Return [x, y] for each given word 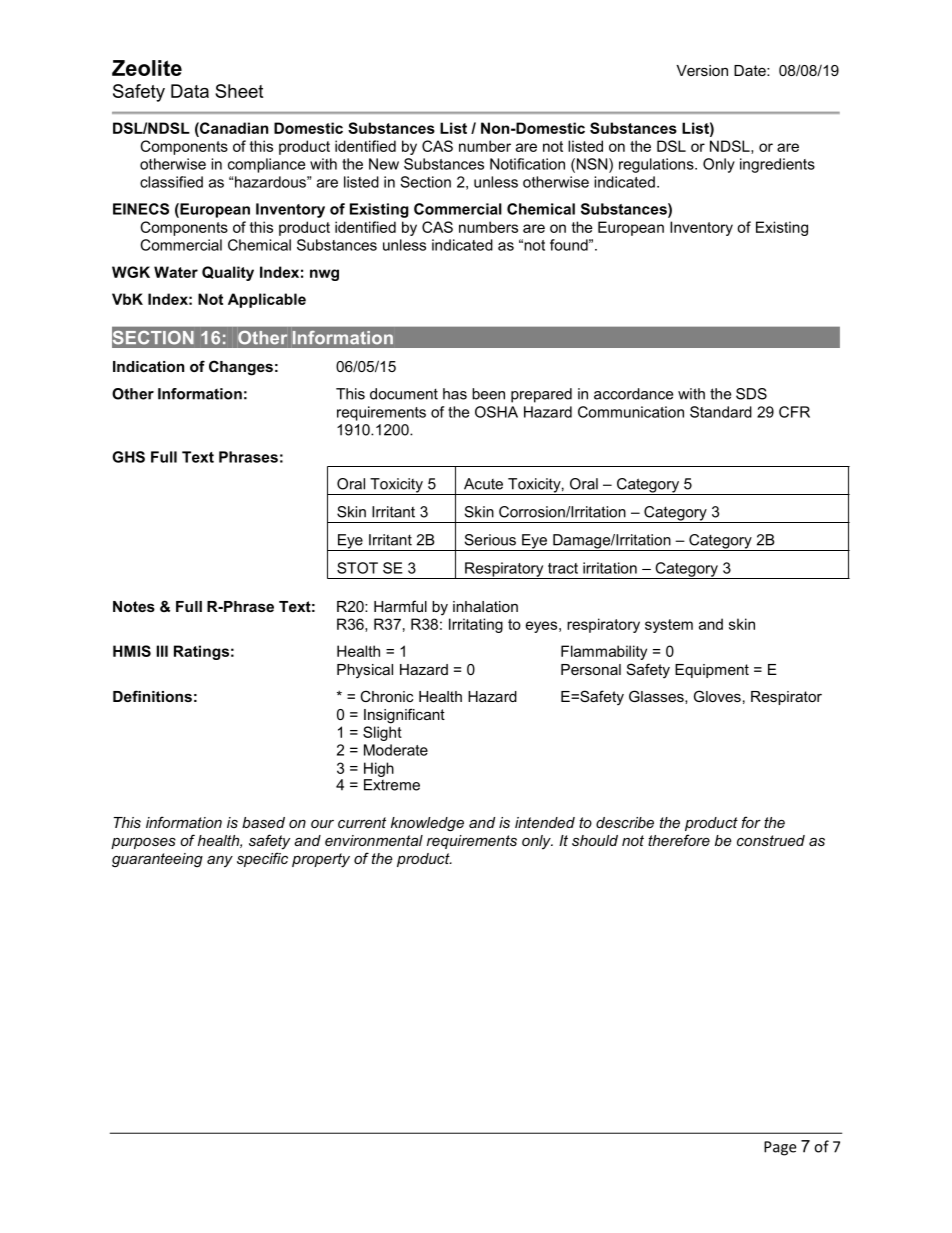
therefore [679, 840]
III [162, 651]
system [669, 626]
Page [780, 1148]
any [220, 861]
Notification [527, 164]
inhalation [485, 606]
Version [702, 70]
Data [190, 91]
